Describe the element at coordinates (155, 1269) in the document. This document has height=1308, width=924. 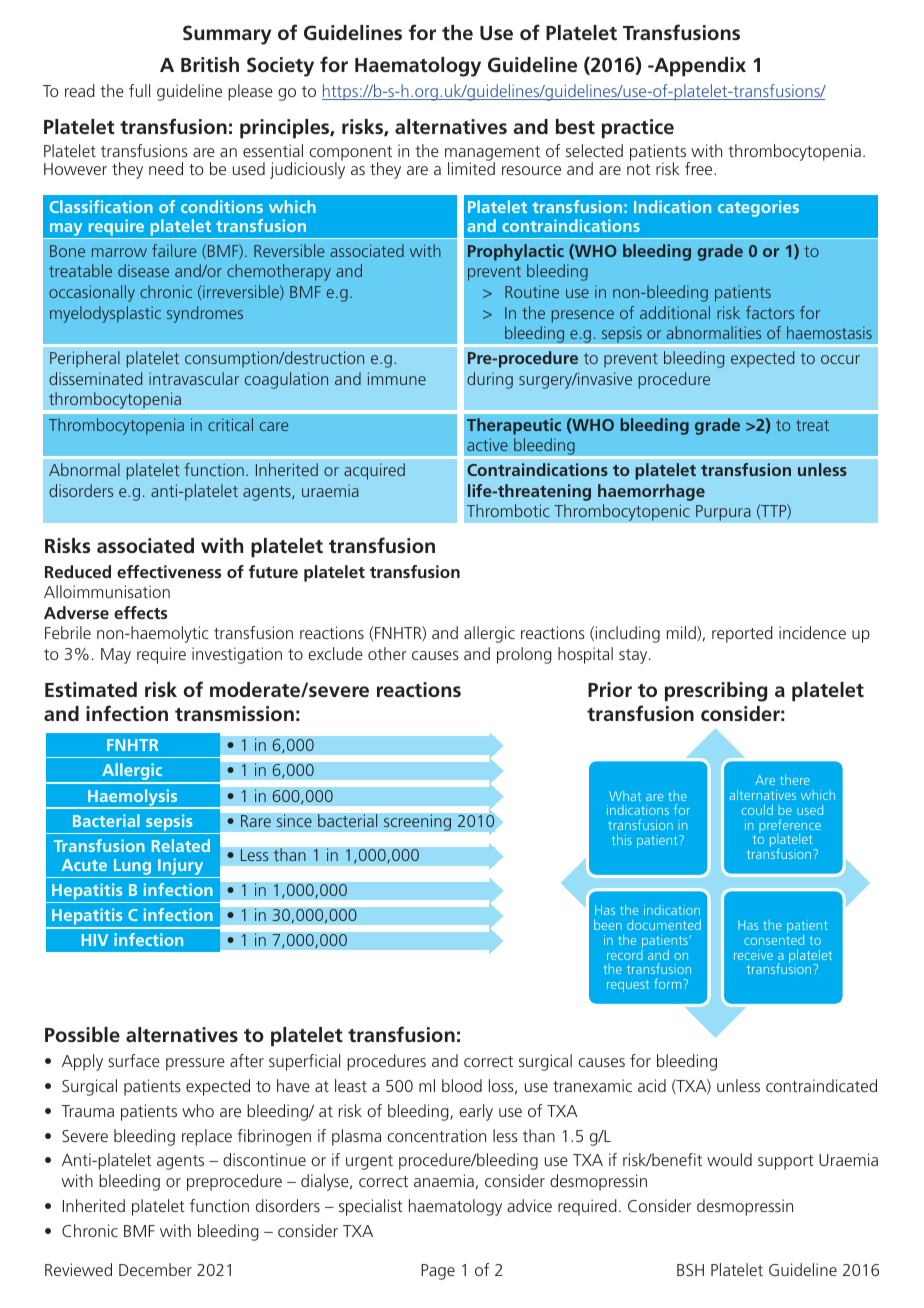
I see `December` at that location.
